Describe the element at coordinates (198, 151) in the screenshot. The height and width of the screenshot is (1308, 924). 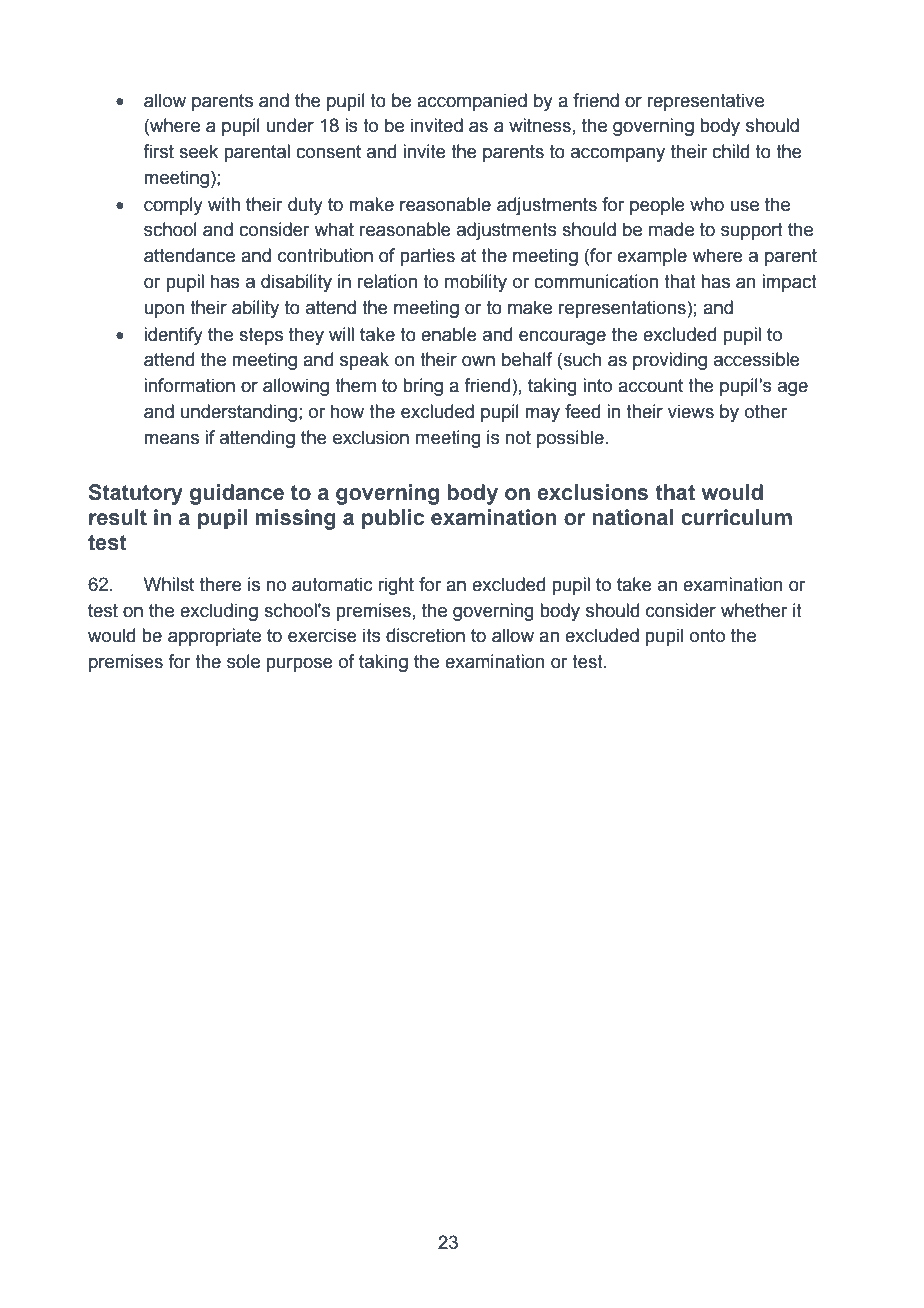
I see `seek` at that location.
